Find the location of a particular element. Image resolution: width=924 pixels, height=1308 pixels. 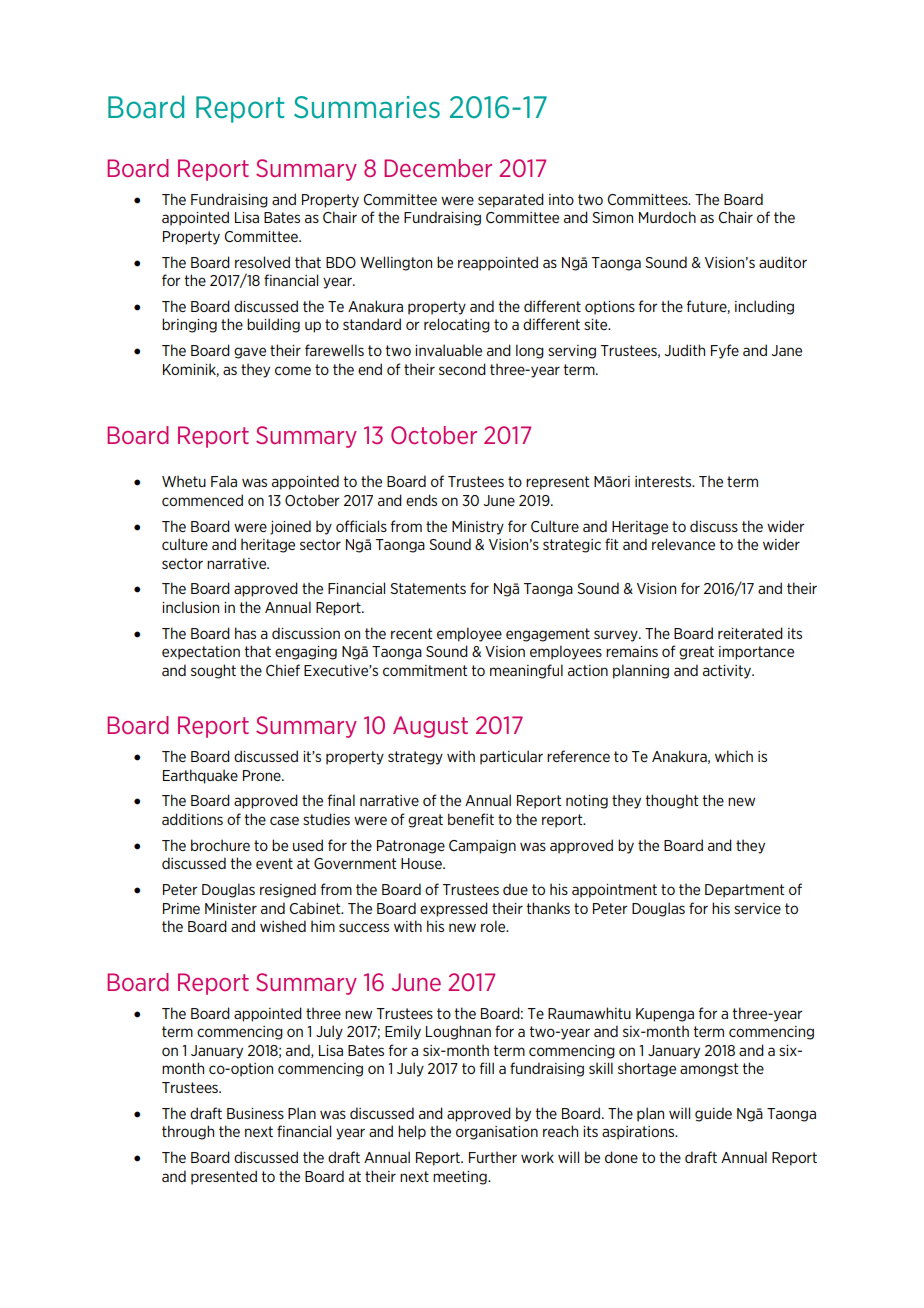

Murdoch is located at coordinates (667, 217).
